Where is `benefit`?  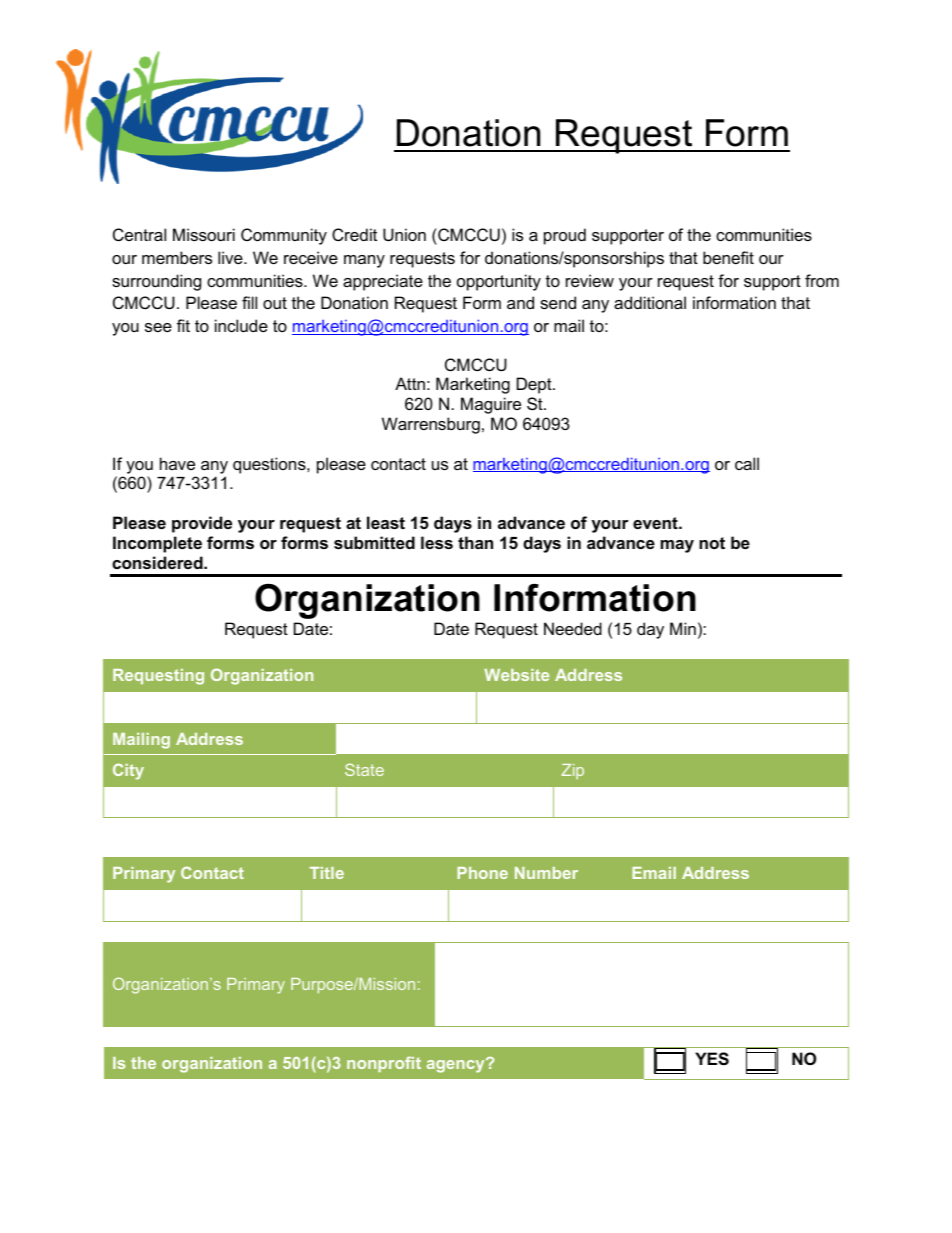 benefit is located at coordinates (728, 257).
